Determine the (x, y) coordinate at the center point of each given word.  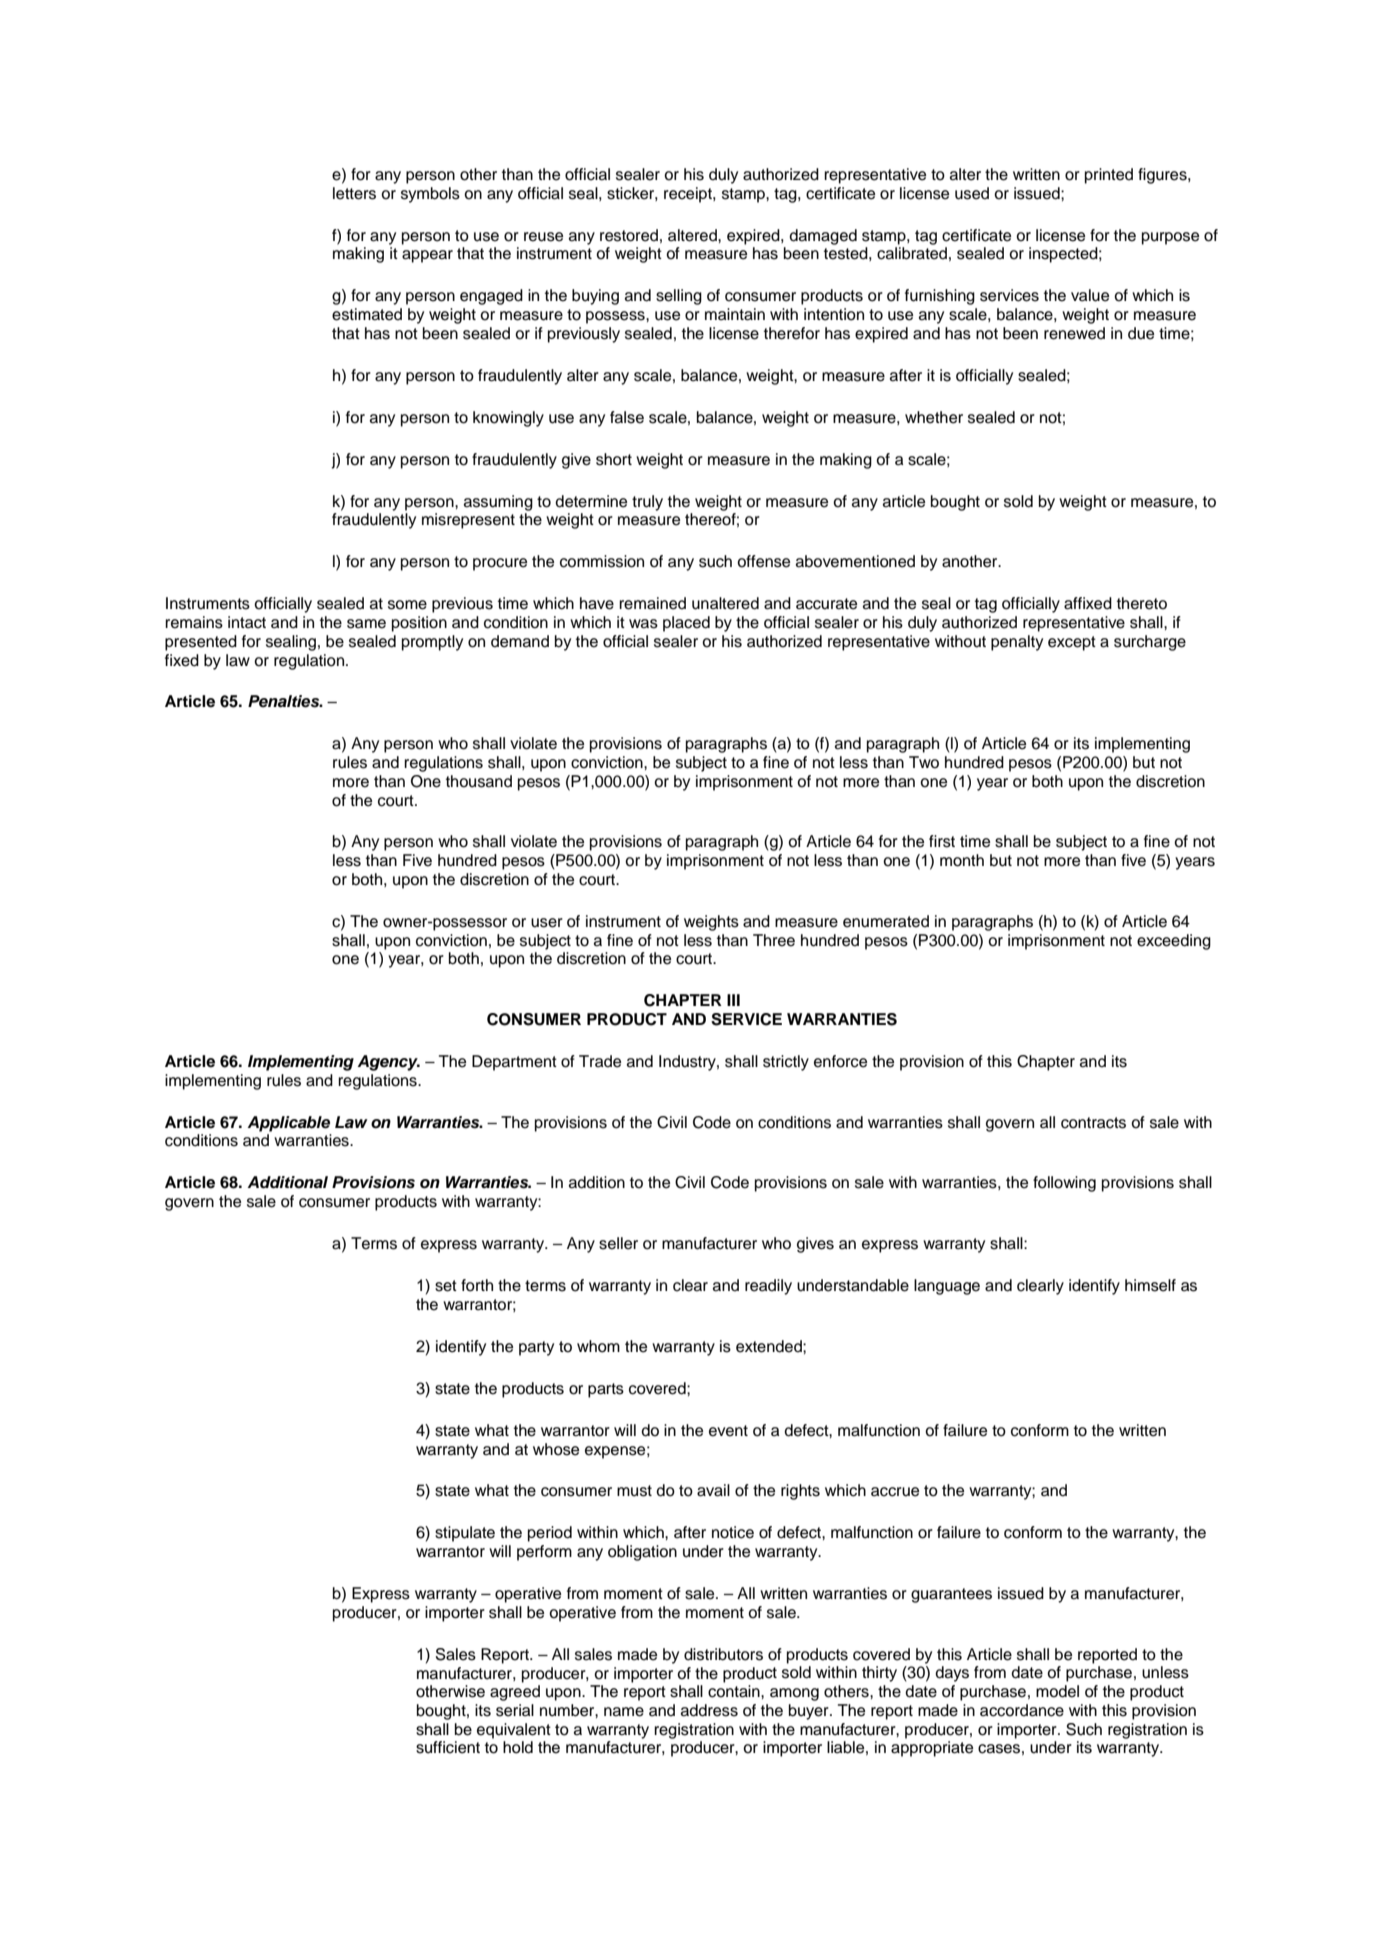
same (366, 624)
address (709, 1710)
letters (354, 193)
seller (618, 1243)
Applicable (288, 1124)
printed (1109, 176)
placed (686, 624)
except (1072, 643)
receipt (689, 195)
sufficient (448, 1747)
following (1064, 1184)
